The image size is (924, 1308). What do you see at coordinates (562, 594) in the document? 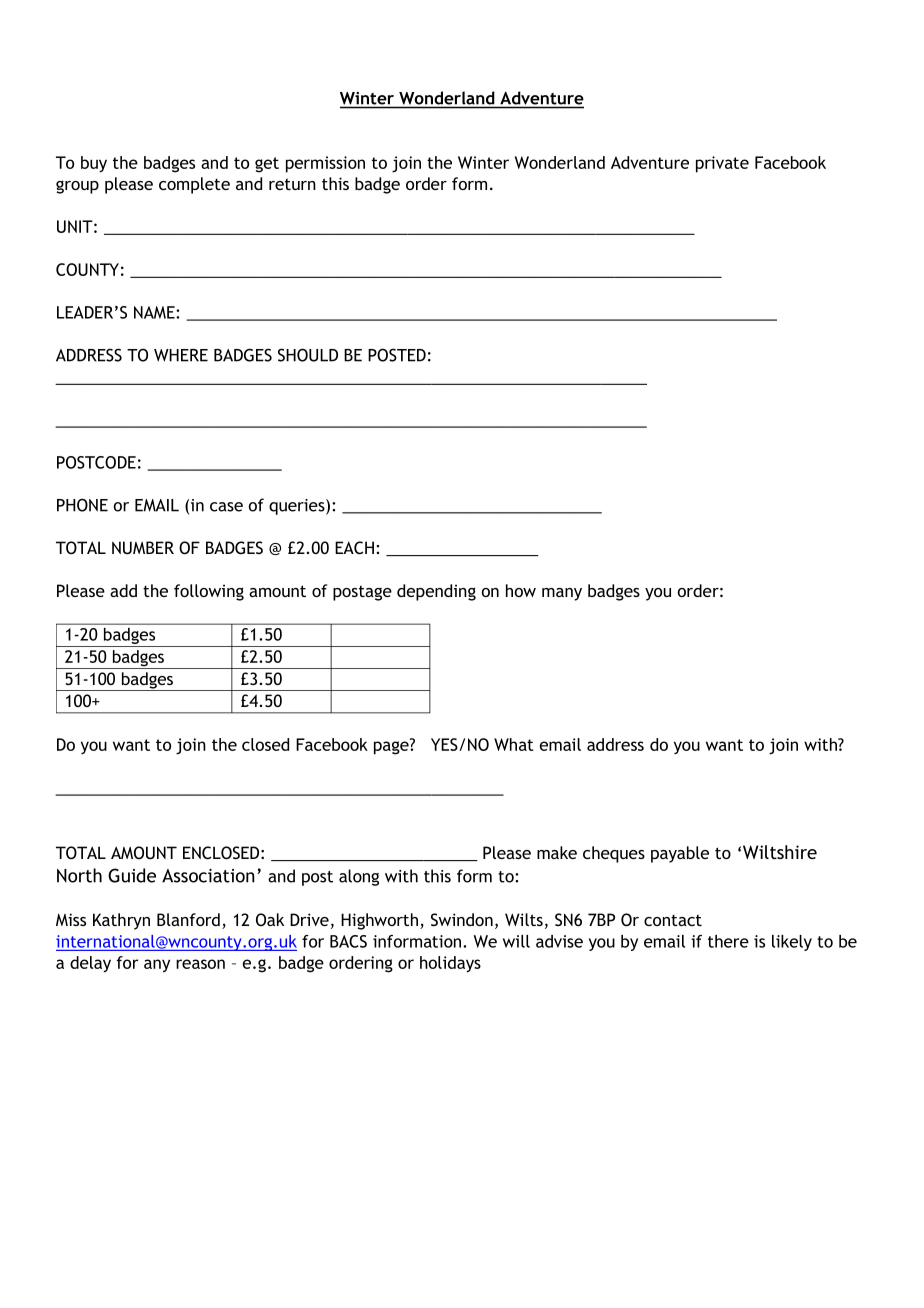
I see `many` at bounding box center [562, 594].
